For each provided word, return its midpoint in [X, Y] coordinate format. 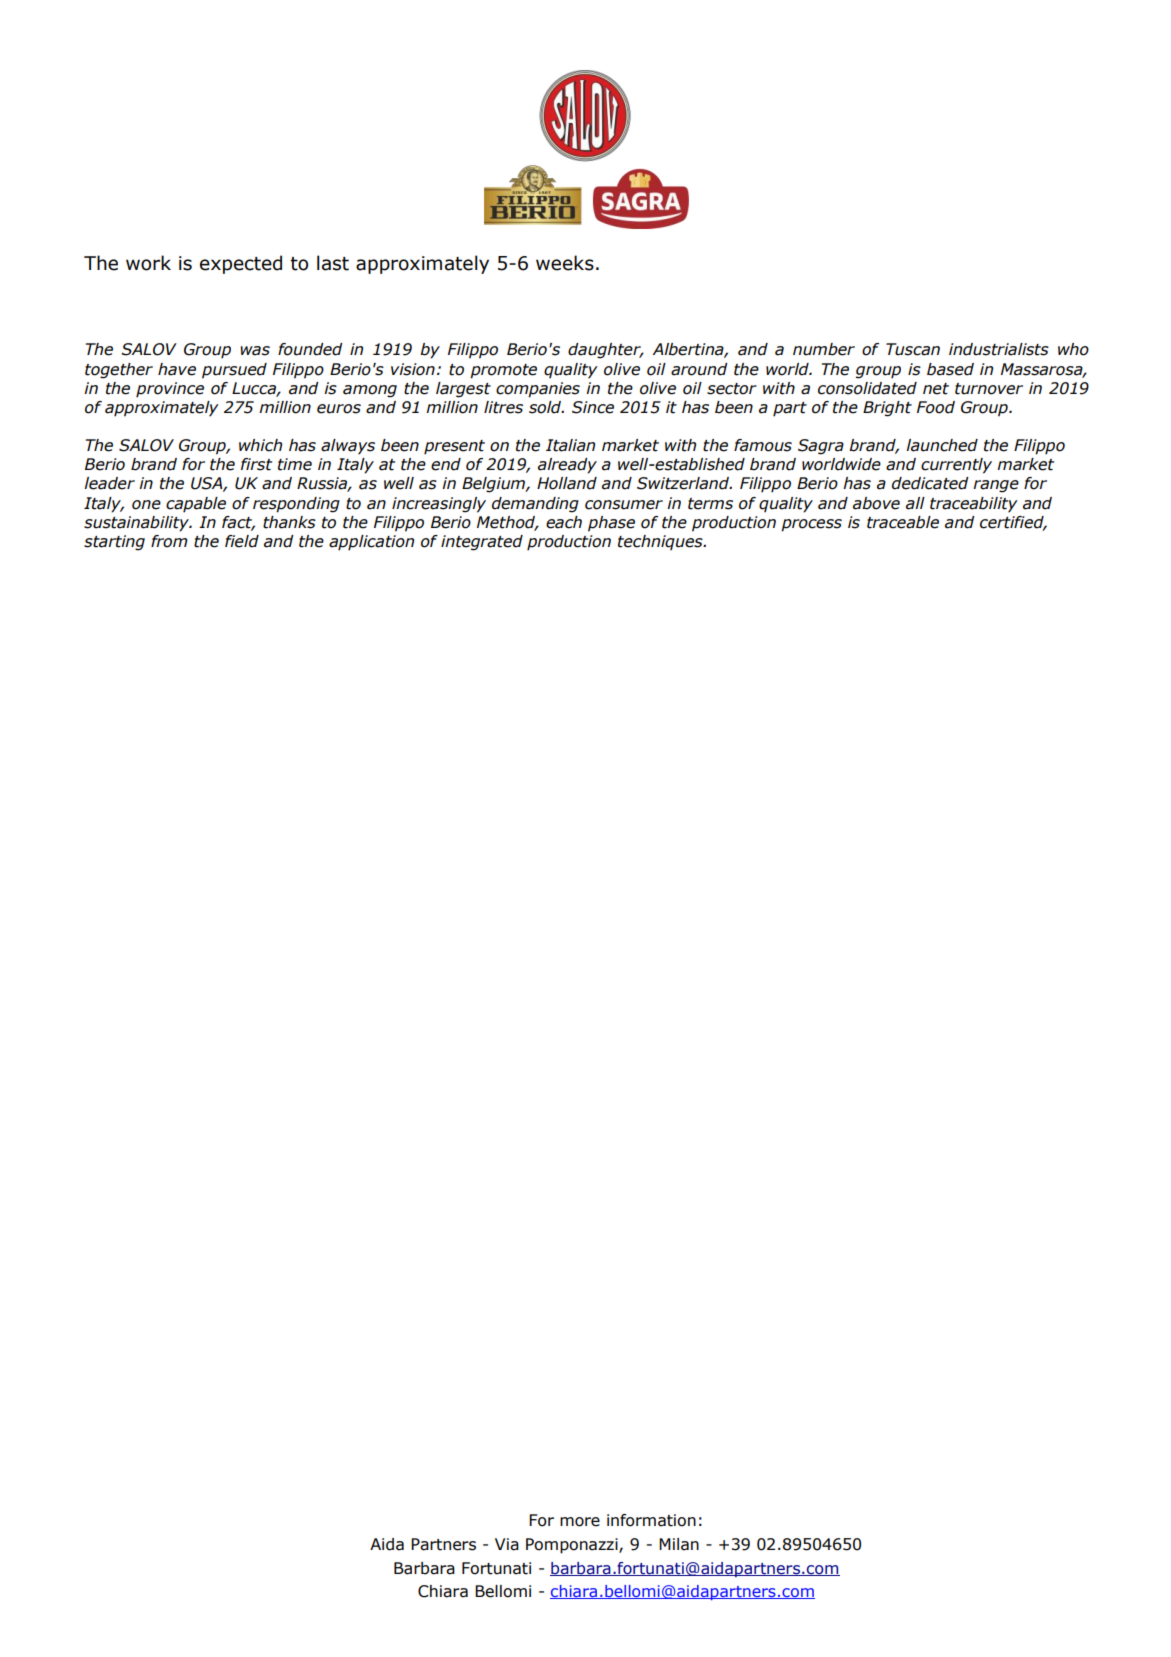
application [371, 543]
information [651, 1520]
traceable [903, 522]
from [169, 541]
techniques [661, 542]
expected [241, 264]
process [811, 525]
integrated [482, 543]
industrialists [999, 349]
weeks [565, 263]
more [580, 1522]
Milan [679, 1544]
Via [507, 1544]
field [242, 541]
